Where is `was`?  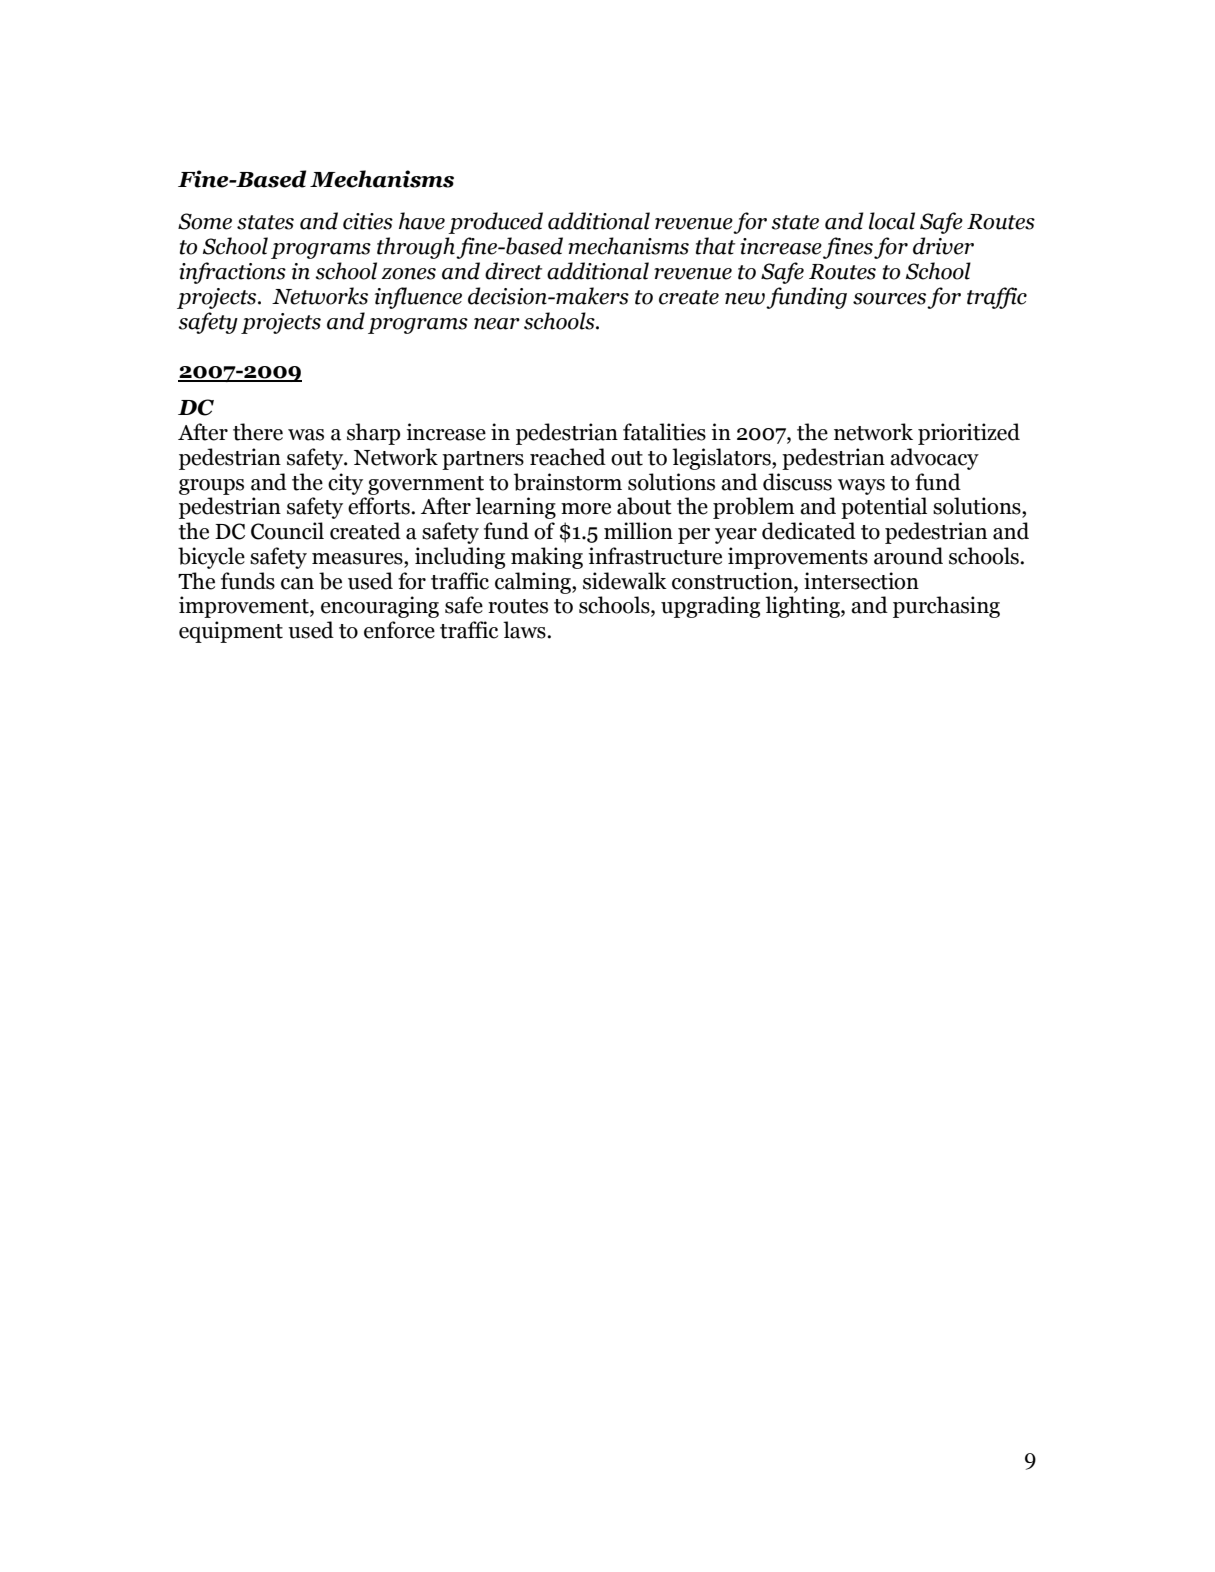 was is located at coordinates (306, 435).
